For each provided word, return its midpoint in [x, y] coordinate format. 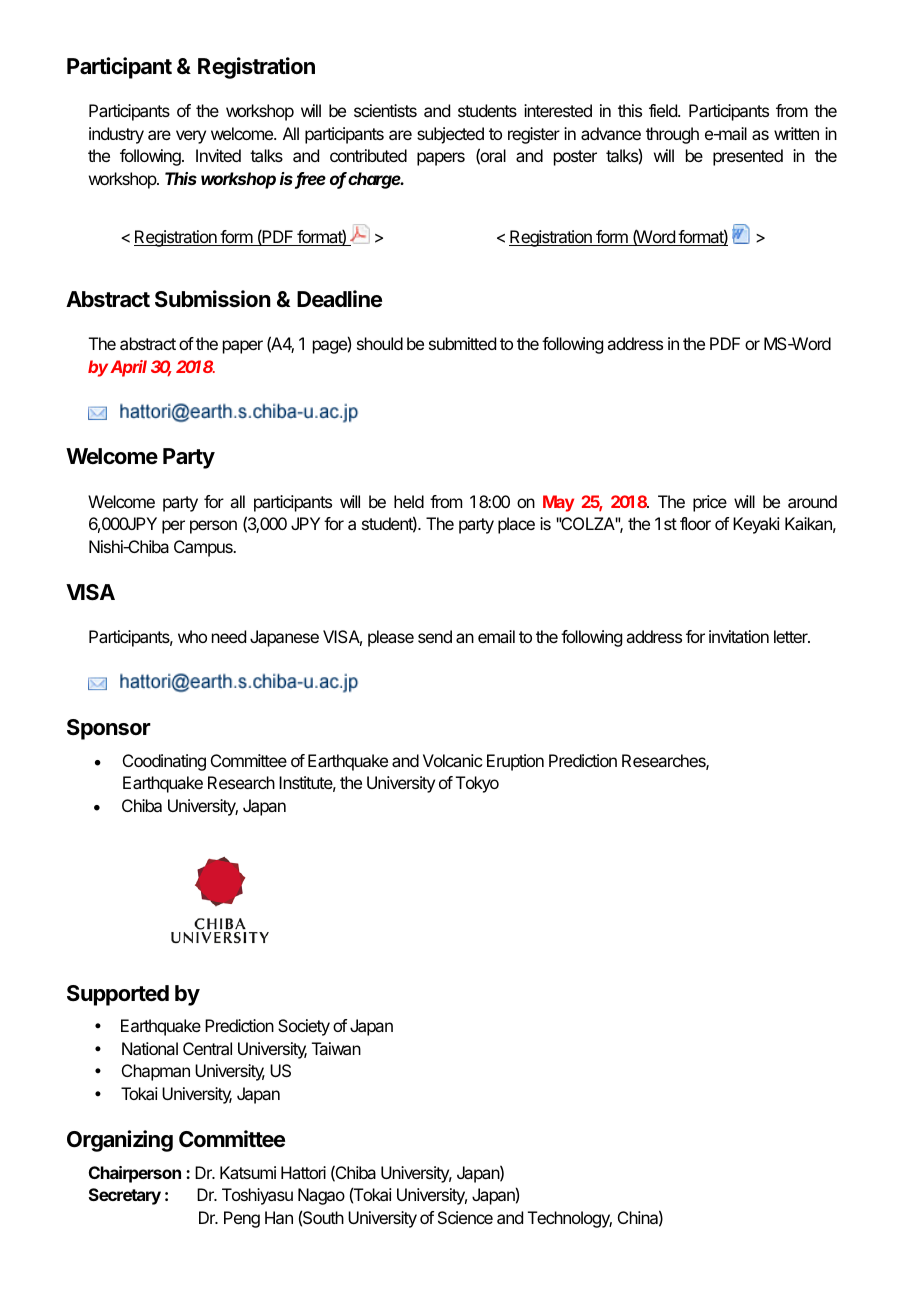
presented [748, 157]
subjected [450, 135]
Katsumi [248, 1172]
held [409, 501]
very [191, 137]
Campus [204, 548]
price [710, 503]
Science [465, 1217]
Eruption [515, 762]
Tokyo [477, 784]
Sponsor [109, 729]
